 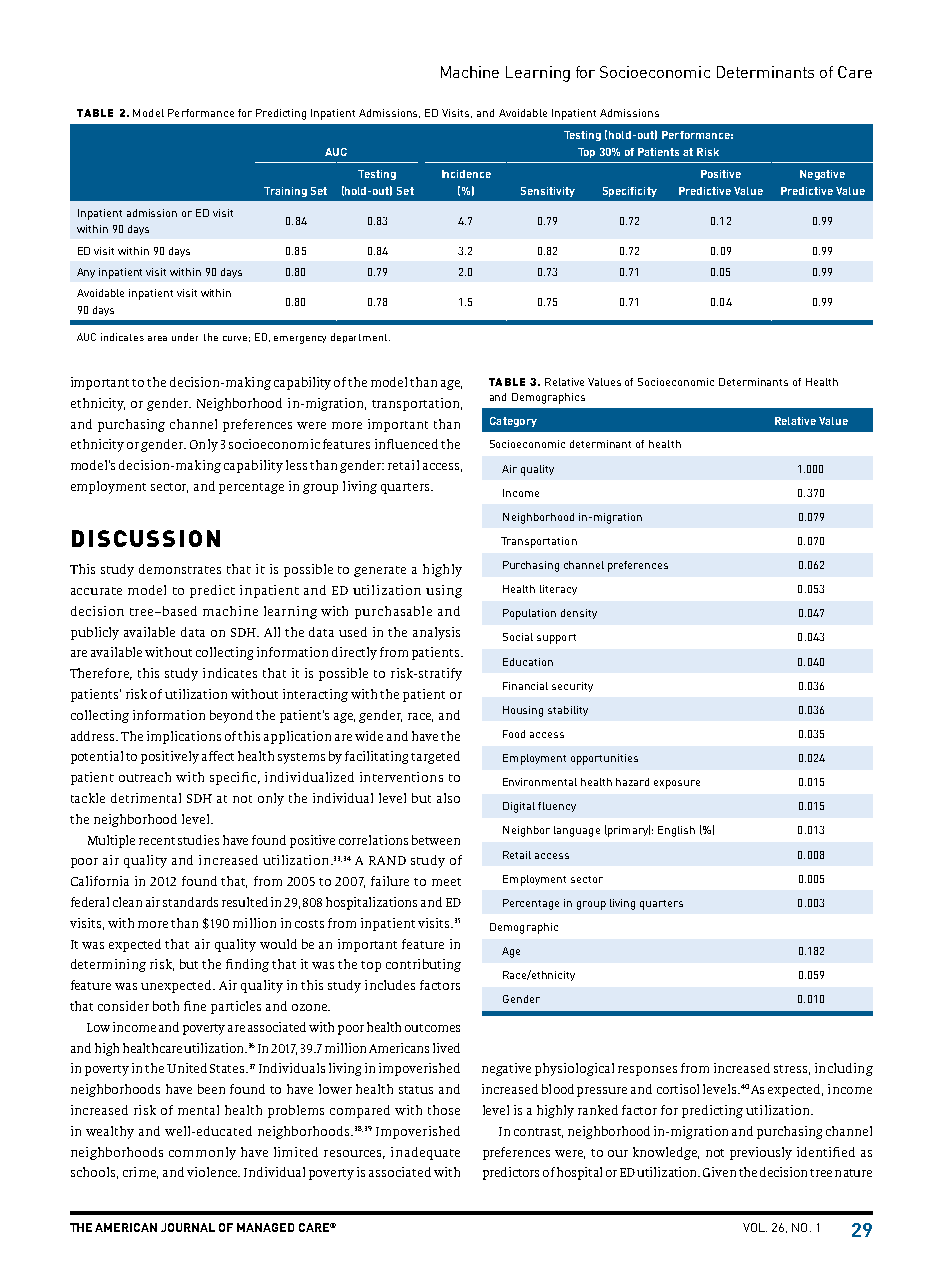 What do you see at coordinates (579, 614) in the image?
I see `density` at bounding box center [579, 614].
